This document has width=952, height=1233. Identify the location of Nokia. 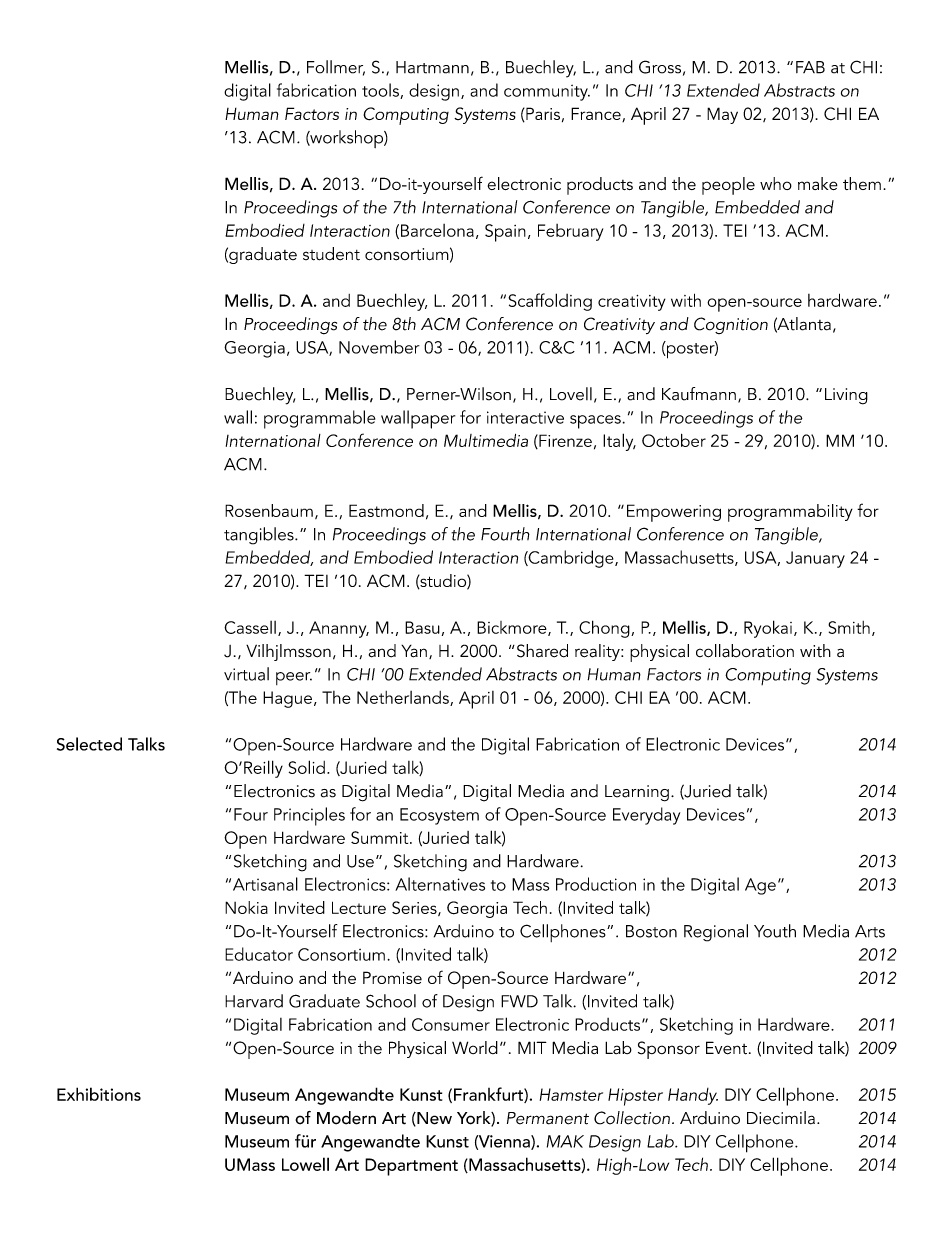
(246, 907).
